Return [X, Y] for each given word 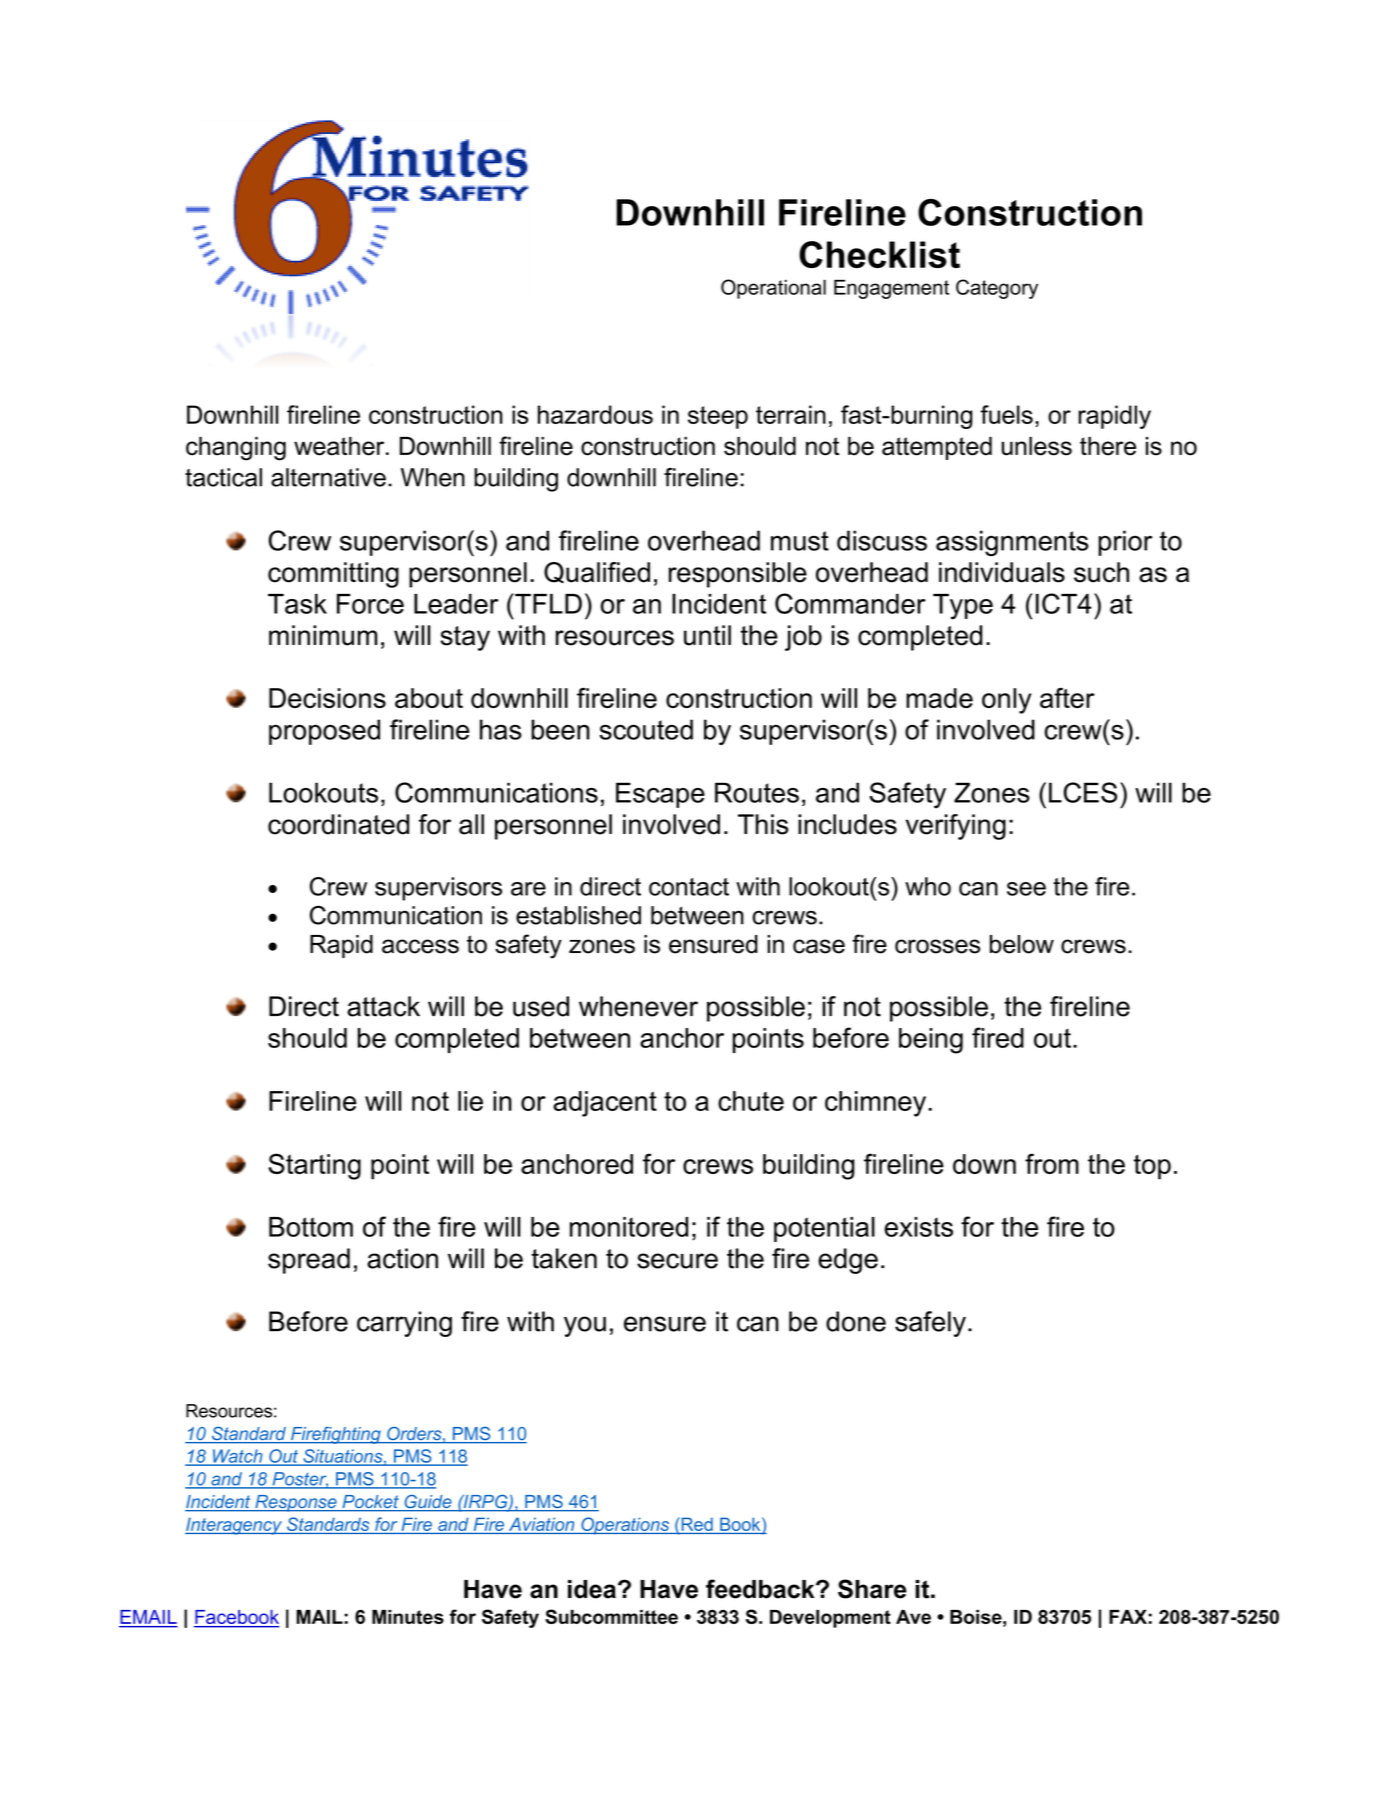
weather [340, 446]
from [1052, 1163]
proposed [324, 732]
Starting [314, 1166]
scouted [646, 729]
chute [751, 1101]
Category [997, 289]
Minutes [408, 1617]
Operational [773, 289]
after [1067, 698]
